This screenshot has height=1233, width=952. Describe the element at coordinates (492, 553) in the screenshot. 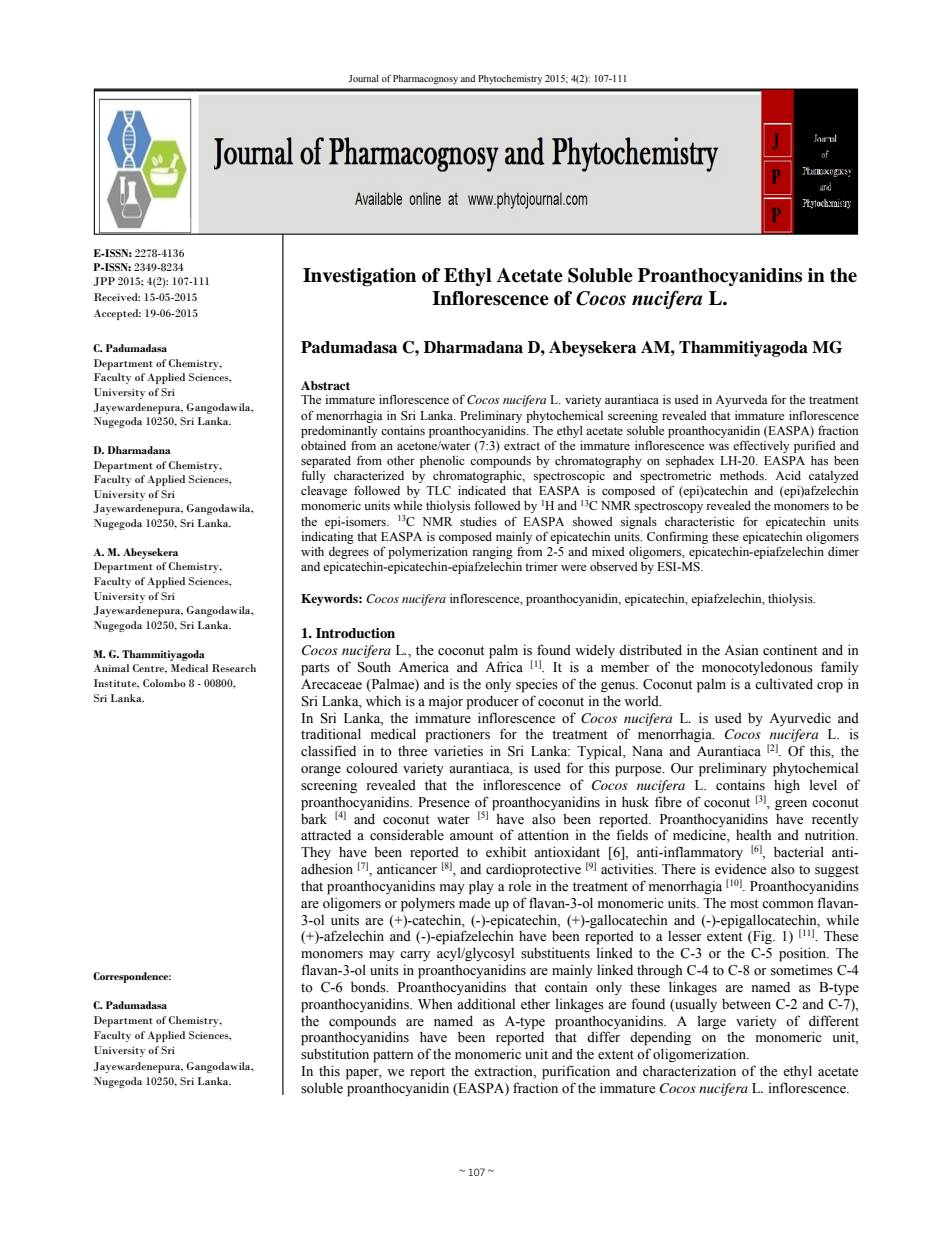

I see `ranging` at that location.
